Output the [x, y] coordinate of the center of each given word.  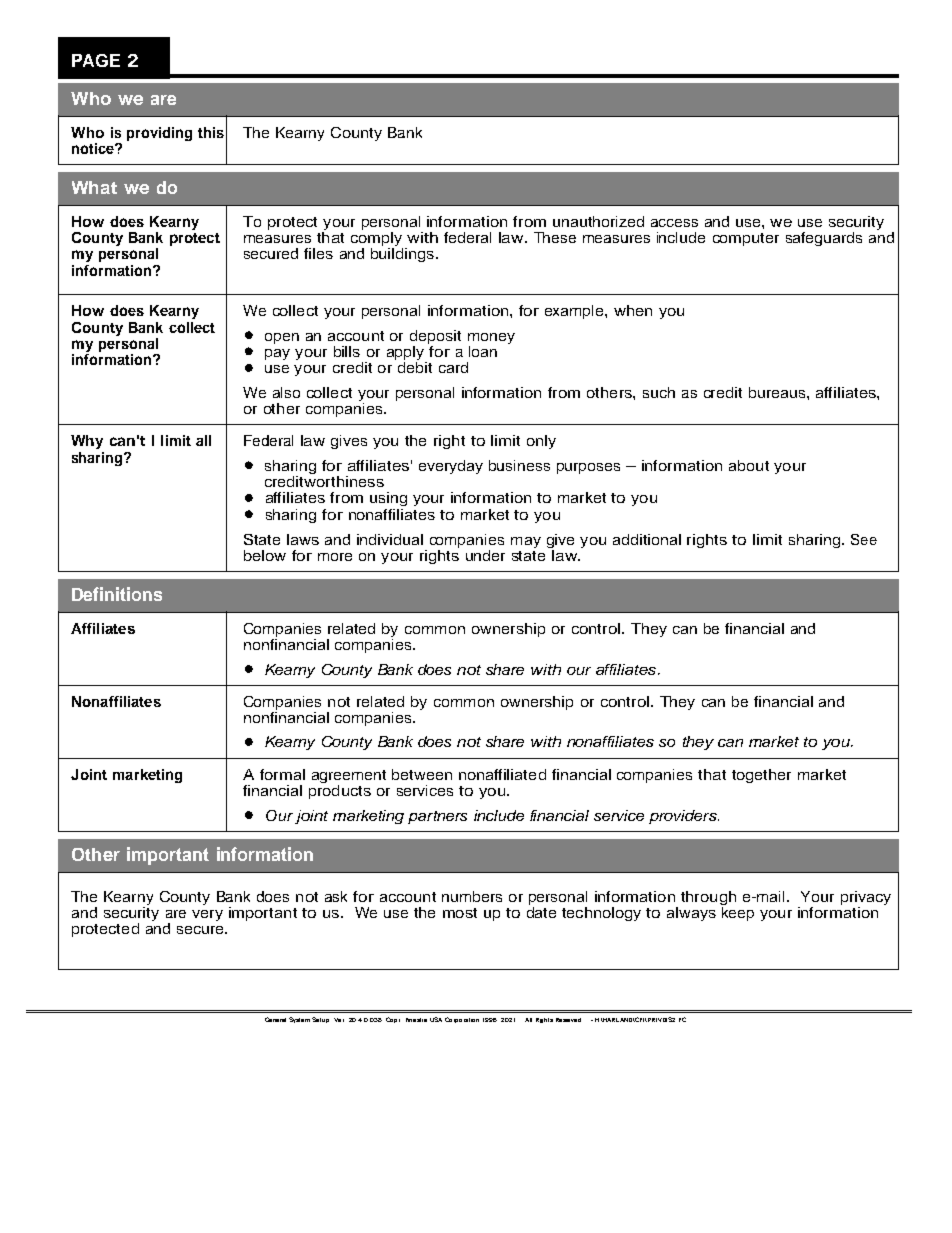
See [864, 539]
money [491, 340]
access [674, 223]
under [485, 555]
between [422, 774]
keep [738, 914]
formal [282, 774]
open [282, 338]
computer [746, 239]
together [761, 776]
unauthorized [598, 221]
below [265, 555]
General [275, 1019]
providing [159, 134]
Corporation [462, 1020]
